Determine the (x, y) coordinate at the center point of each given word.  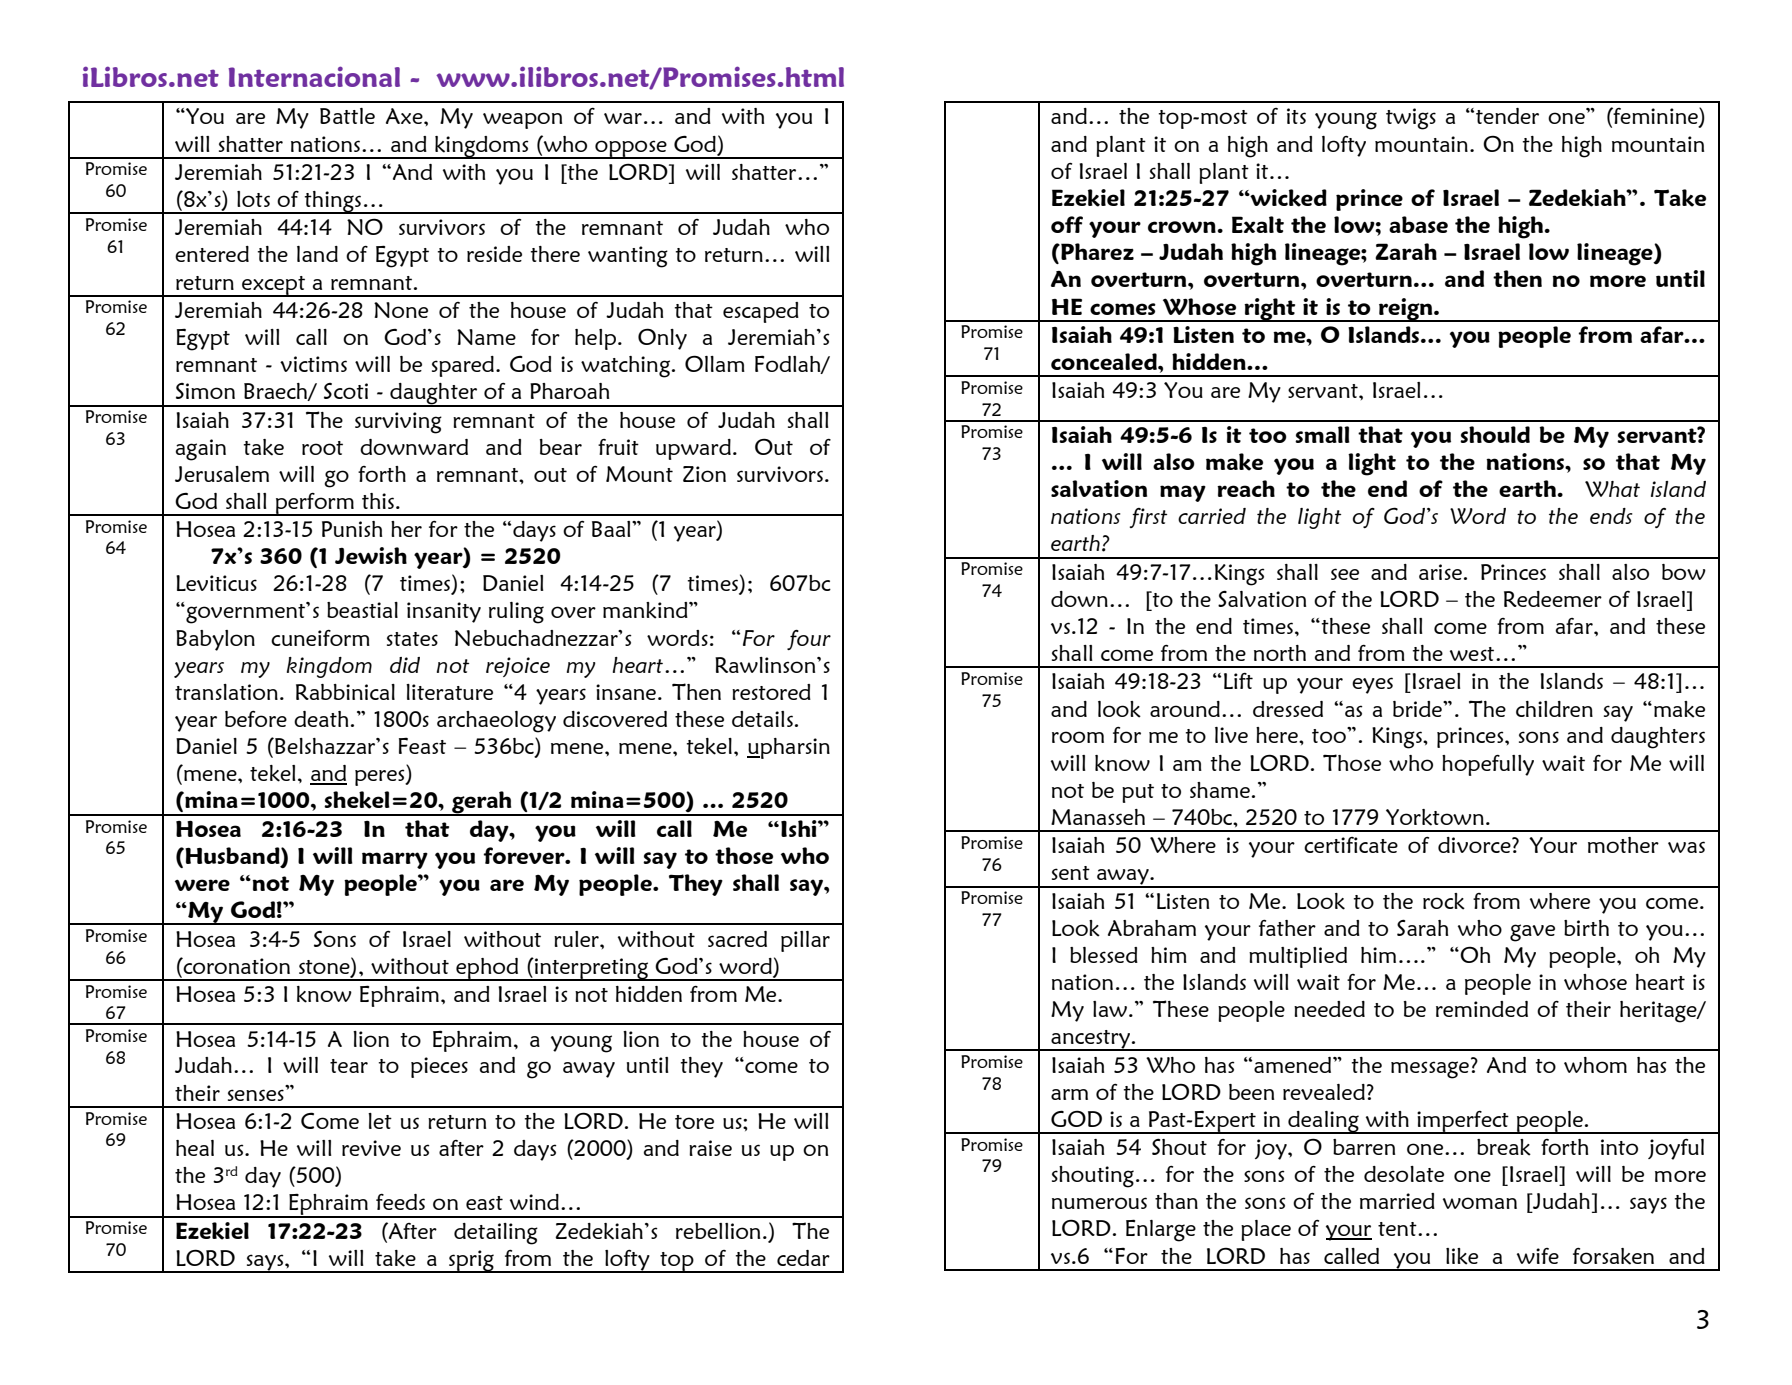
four (809, 640)
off (1067, 224)
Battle (347, 116)
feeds (400, 1202)
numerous (1099, 1203)
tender (1507, 116)
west (1473, 654)
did (405, 665)
